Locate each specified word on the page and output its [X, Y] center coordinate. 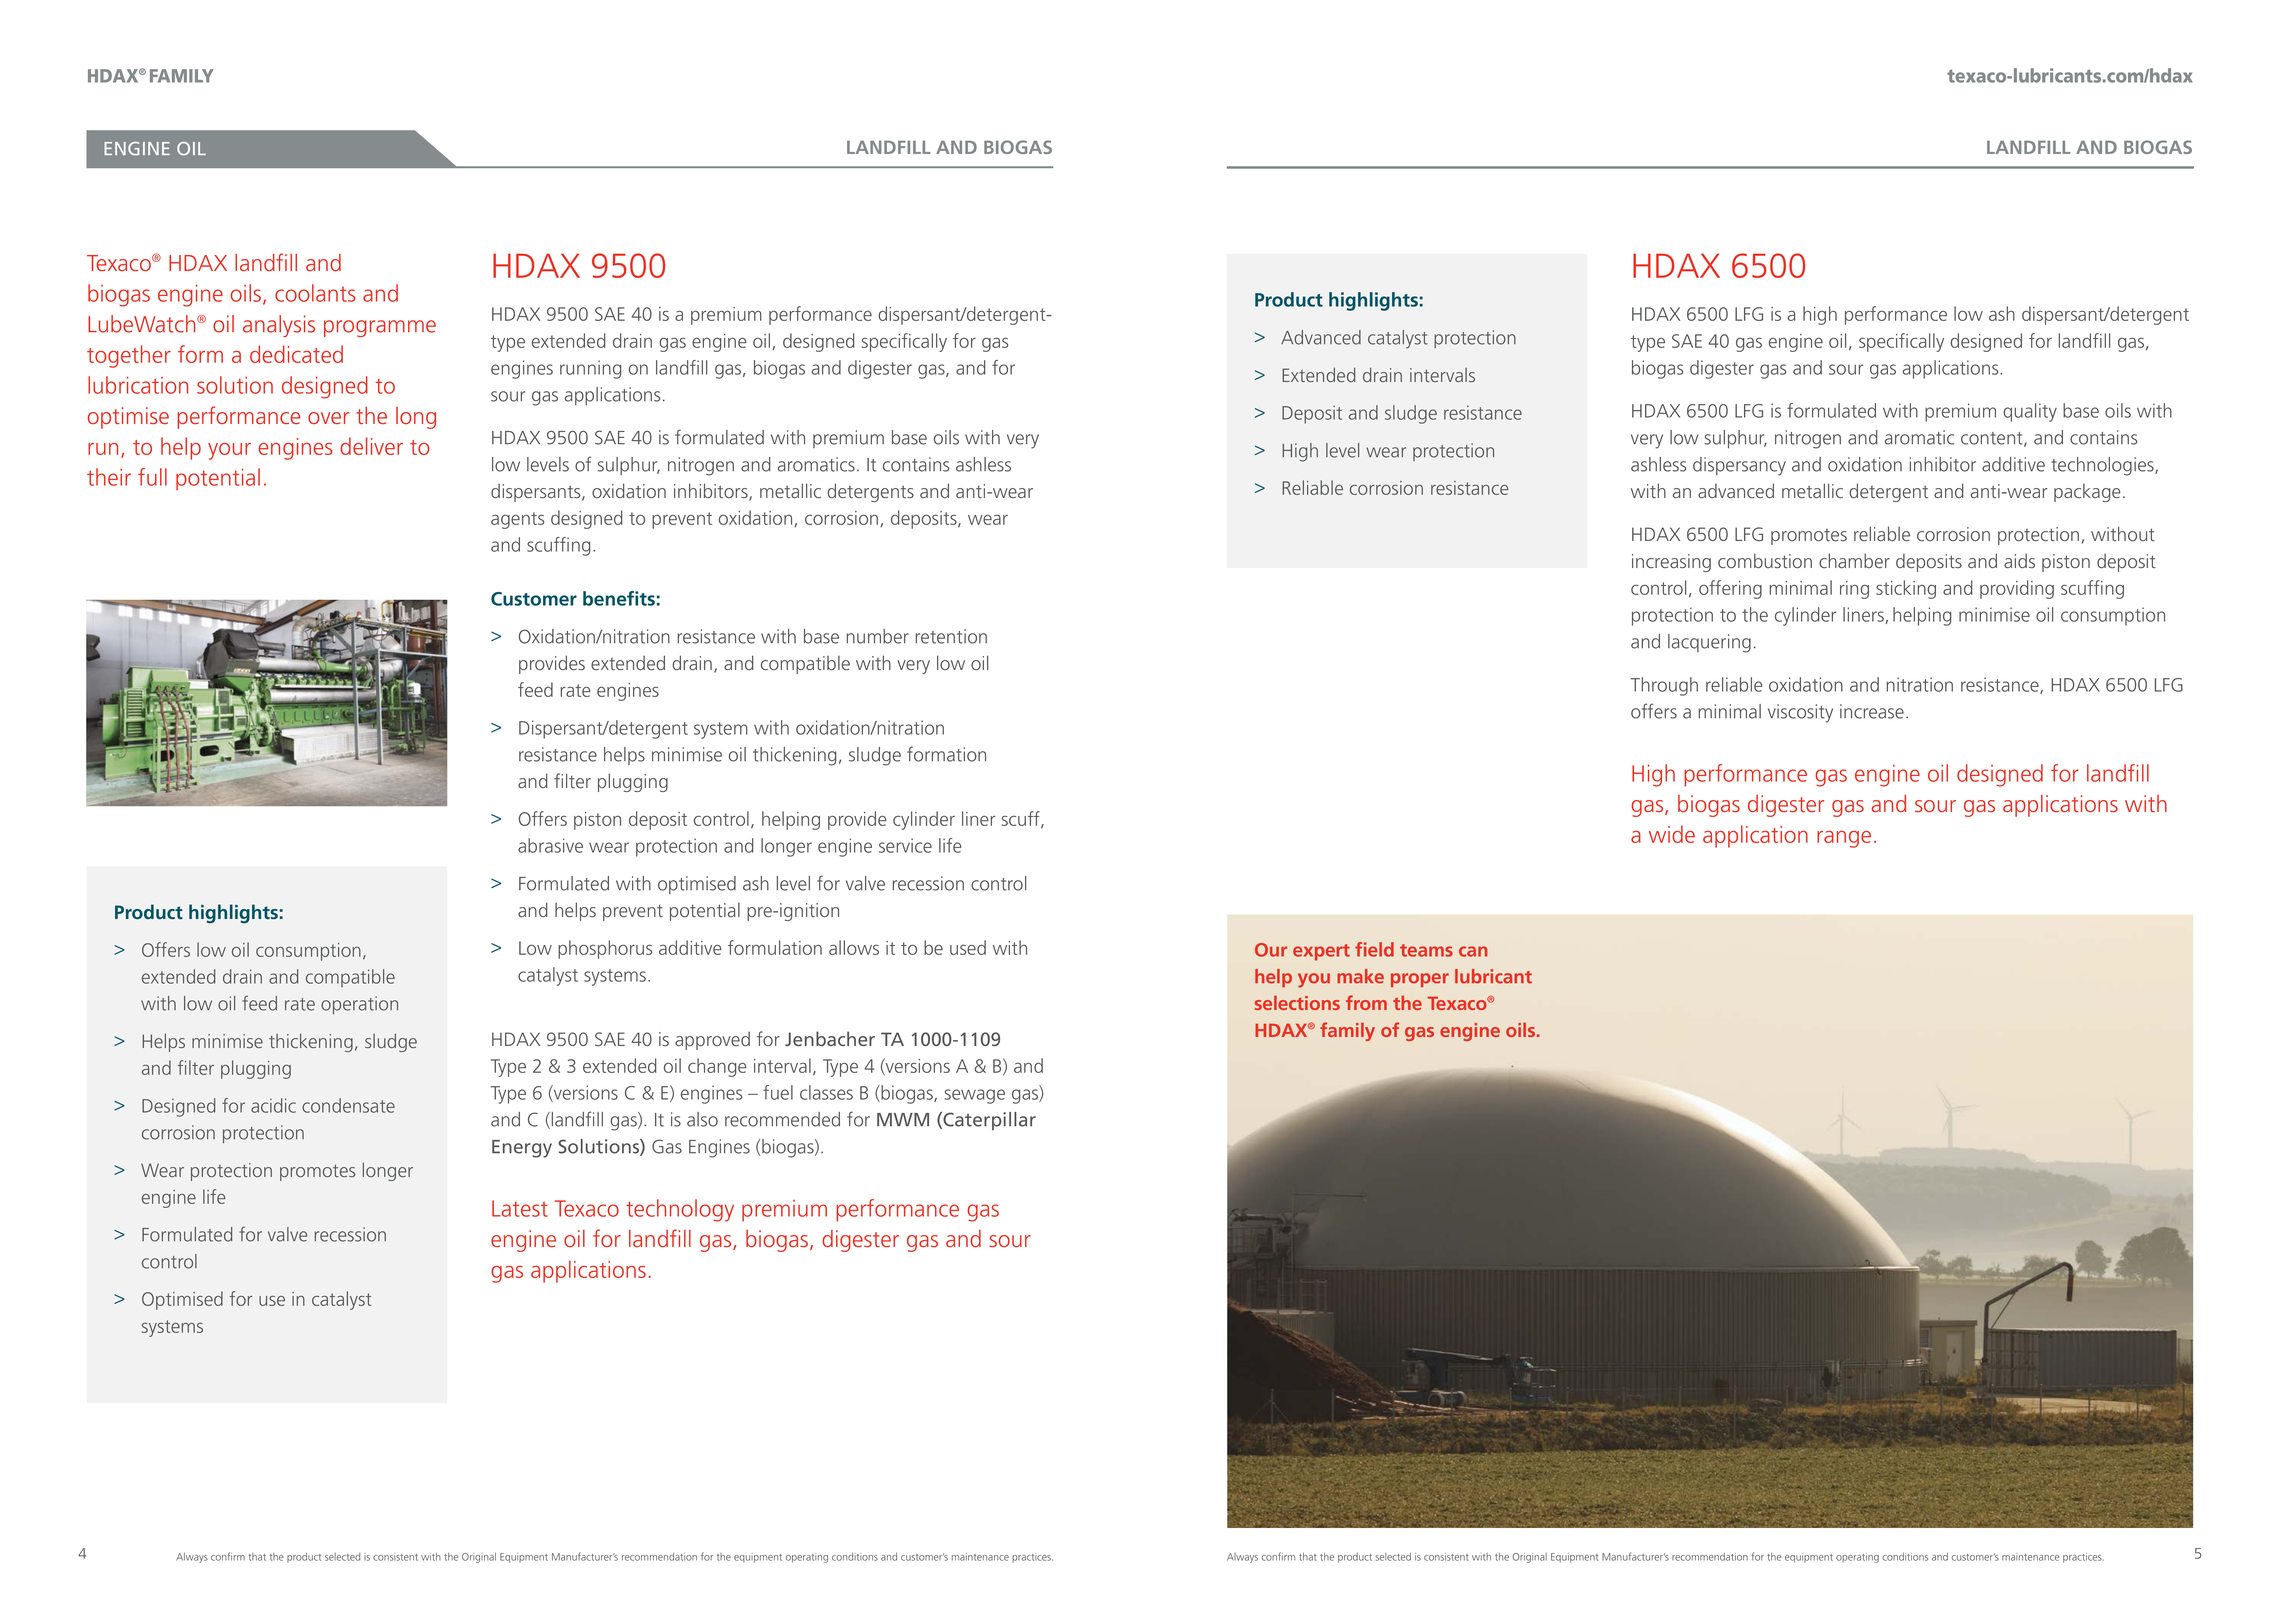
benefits [619, 598]
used [968, 947]
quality [2030, 412]
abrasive [550, 845]
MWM [903, 1120]
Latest [520, 1208]
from [1366, 1002]
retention [951, 636]
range [1844, 839]
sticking [1906, 589]
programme [380, 328]
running [591, 369]
